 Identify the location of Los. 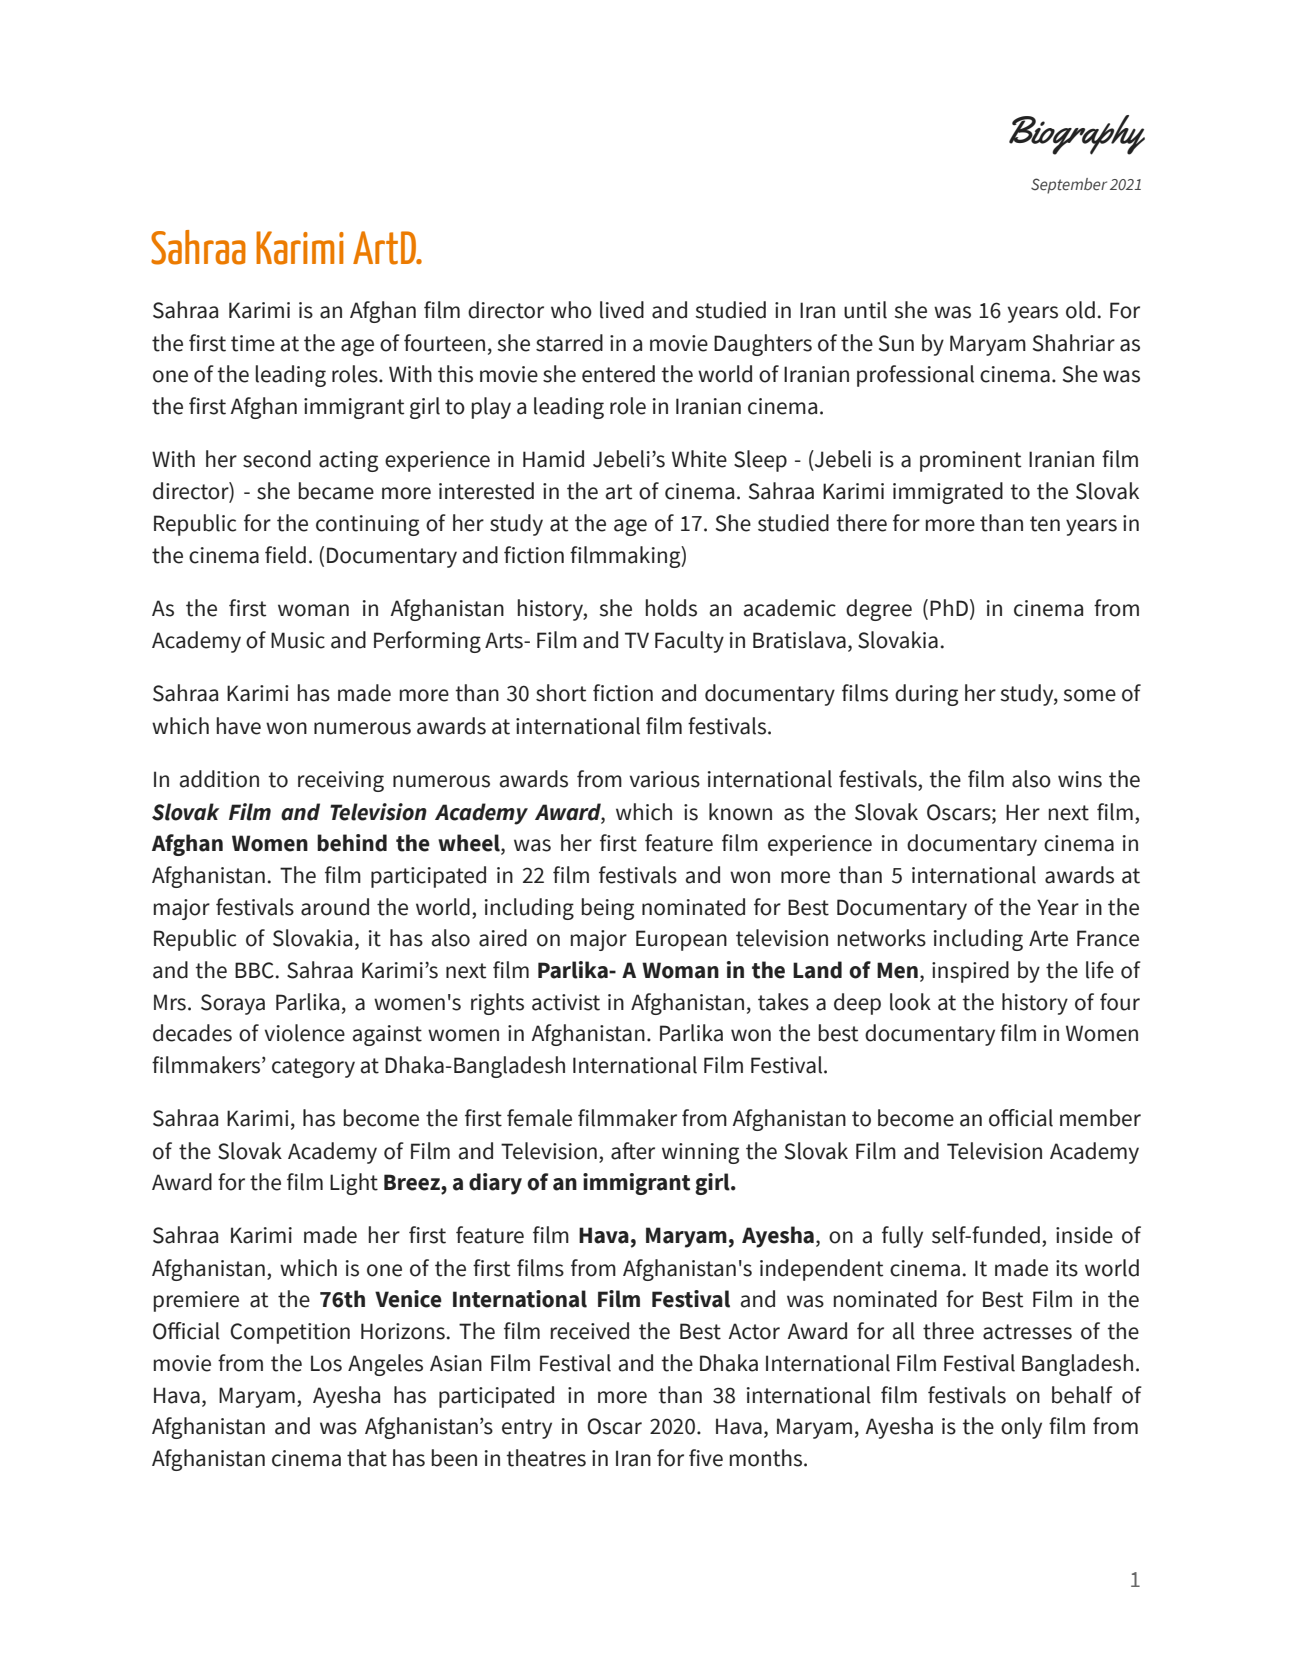
(326, 1363).
